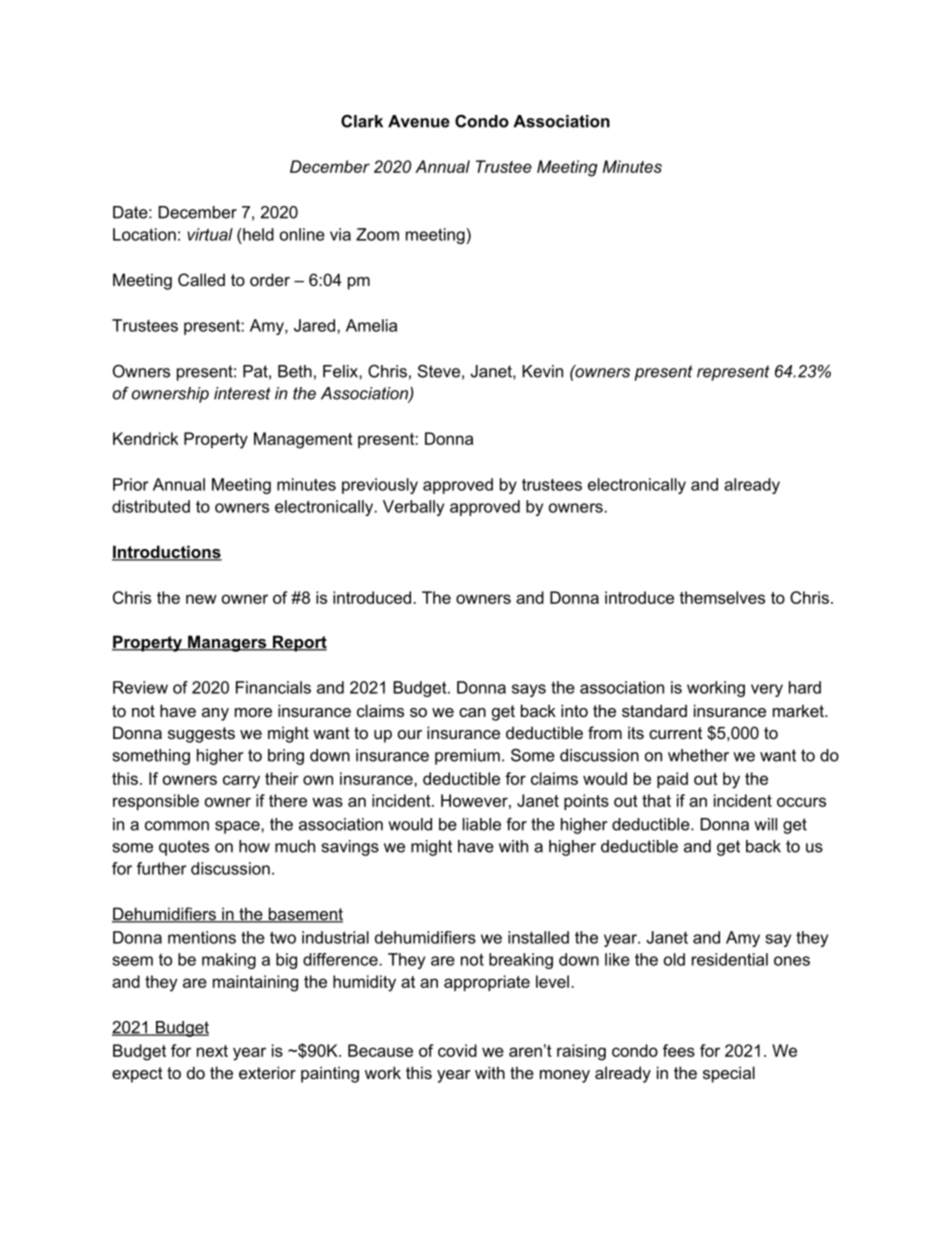  What do you see at coordinates (212, 1051) in the image?
I see `next` at bounding box center [212, 1051].
